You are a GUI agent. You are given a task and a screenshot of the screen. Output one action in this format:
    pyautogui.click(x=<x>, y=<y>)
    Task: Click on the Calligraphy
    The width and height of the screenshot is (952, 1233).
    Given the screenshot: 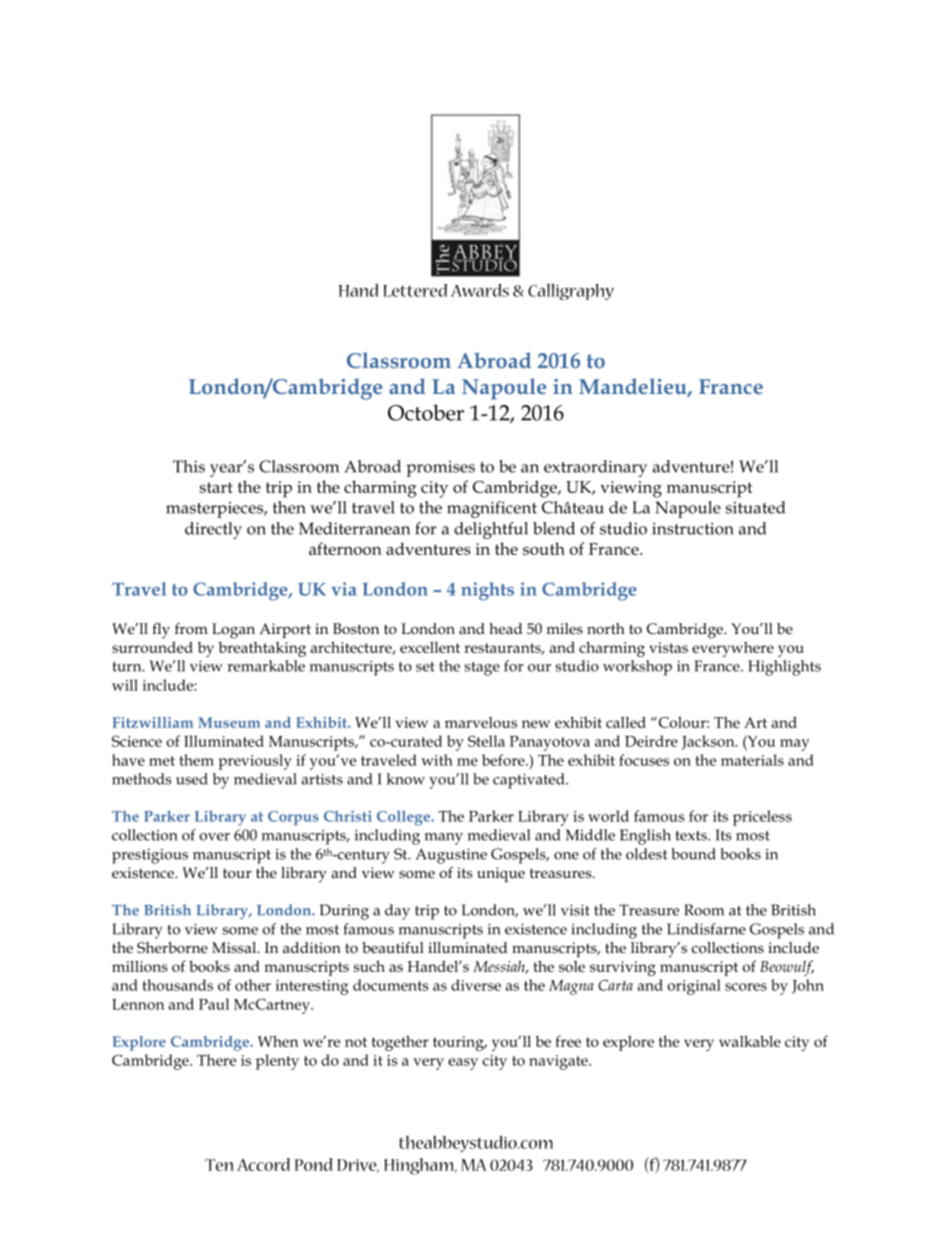 What is the action you would take?
    pyautogui.click(x=571, y=292)
